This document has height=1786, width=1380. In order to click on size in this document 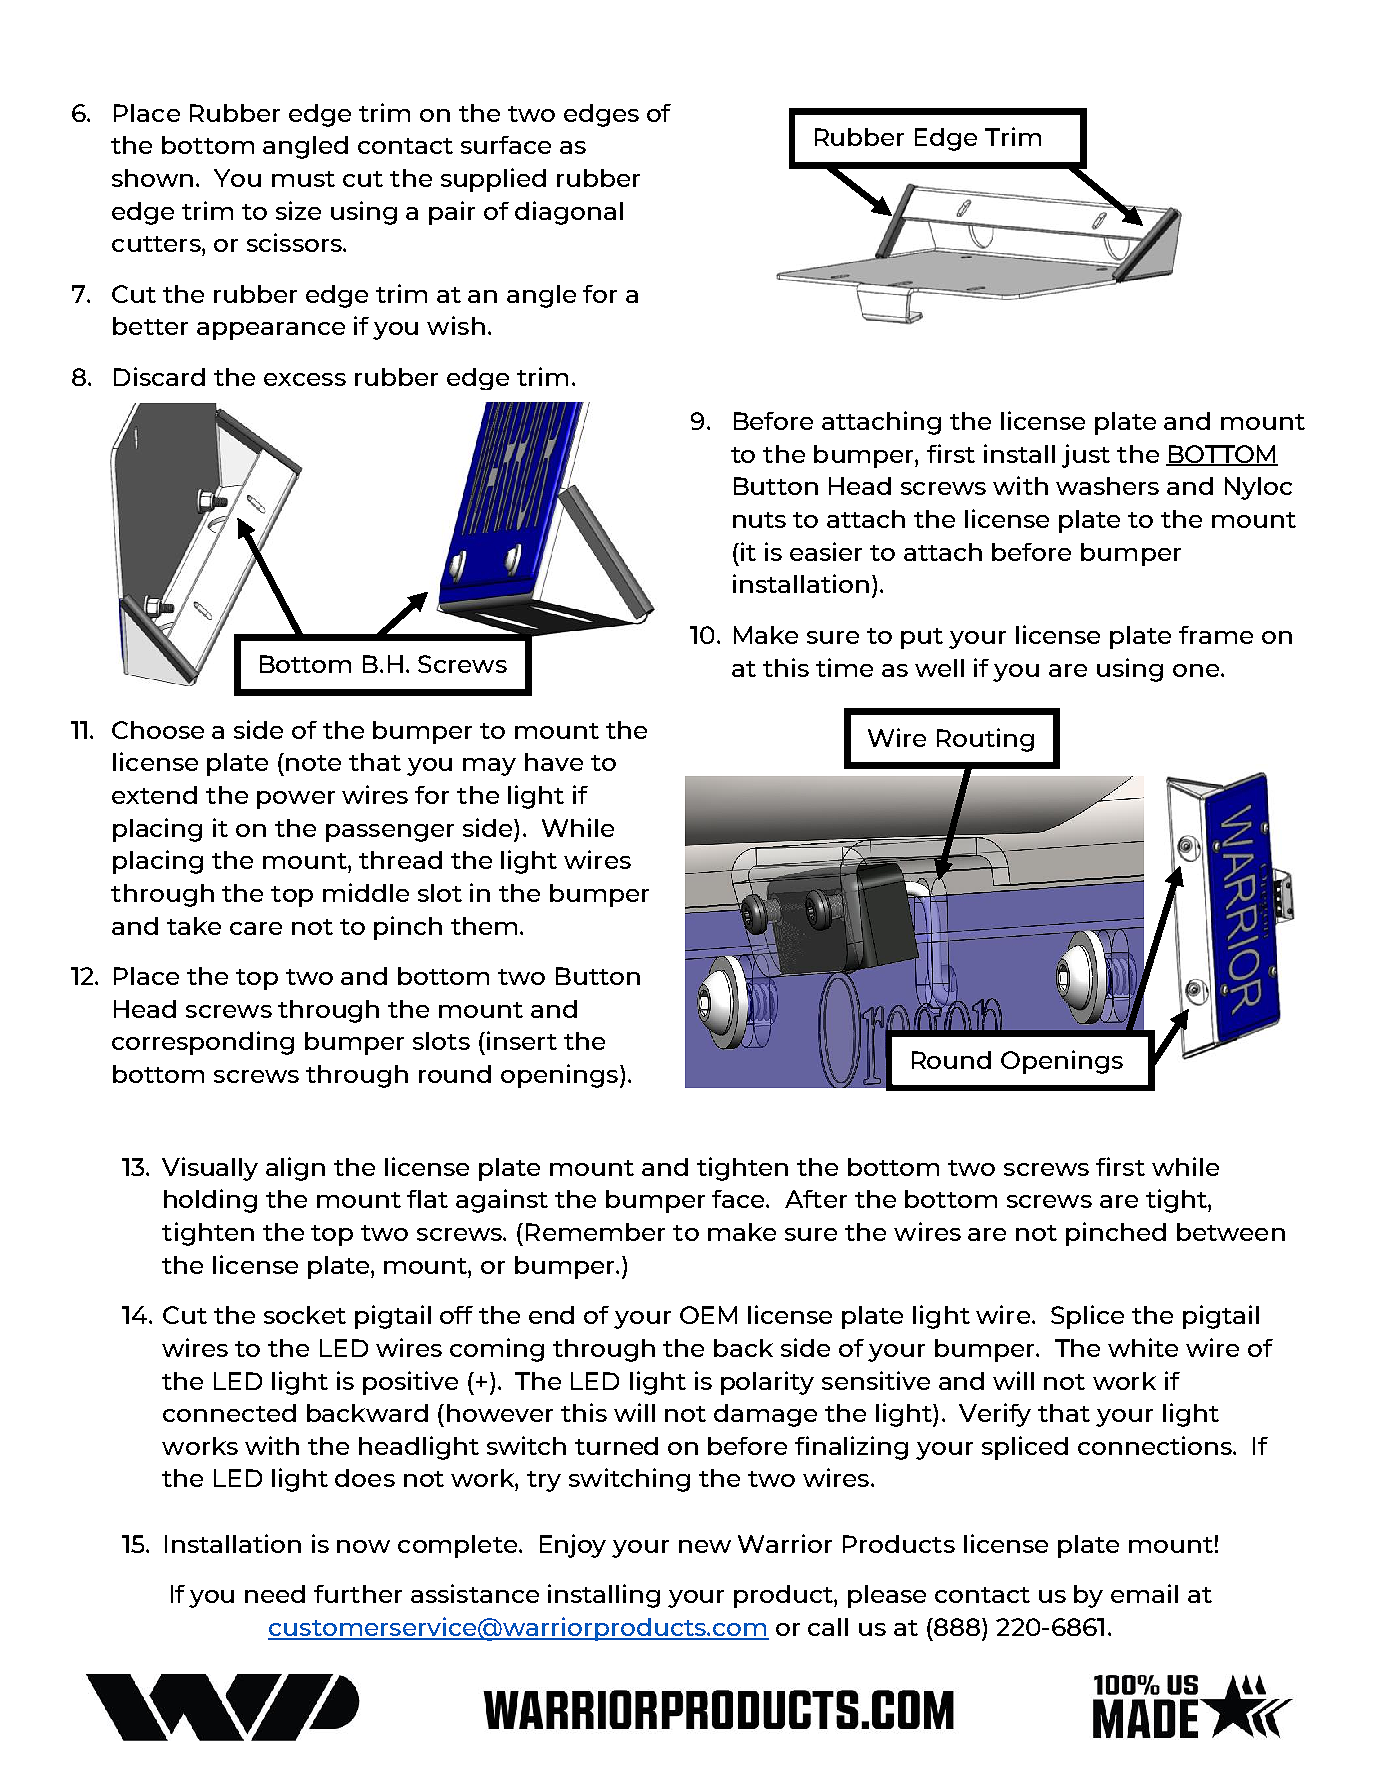, I will do `click(298, 210)`.
